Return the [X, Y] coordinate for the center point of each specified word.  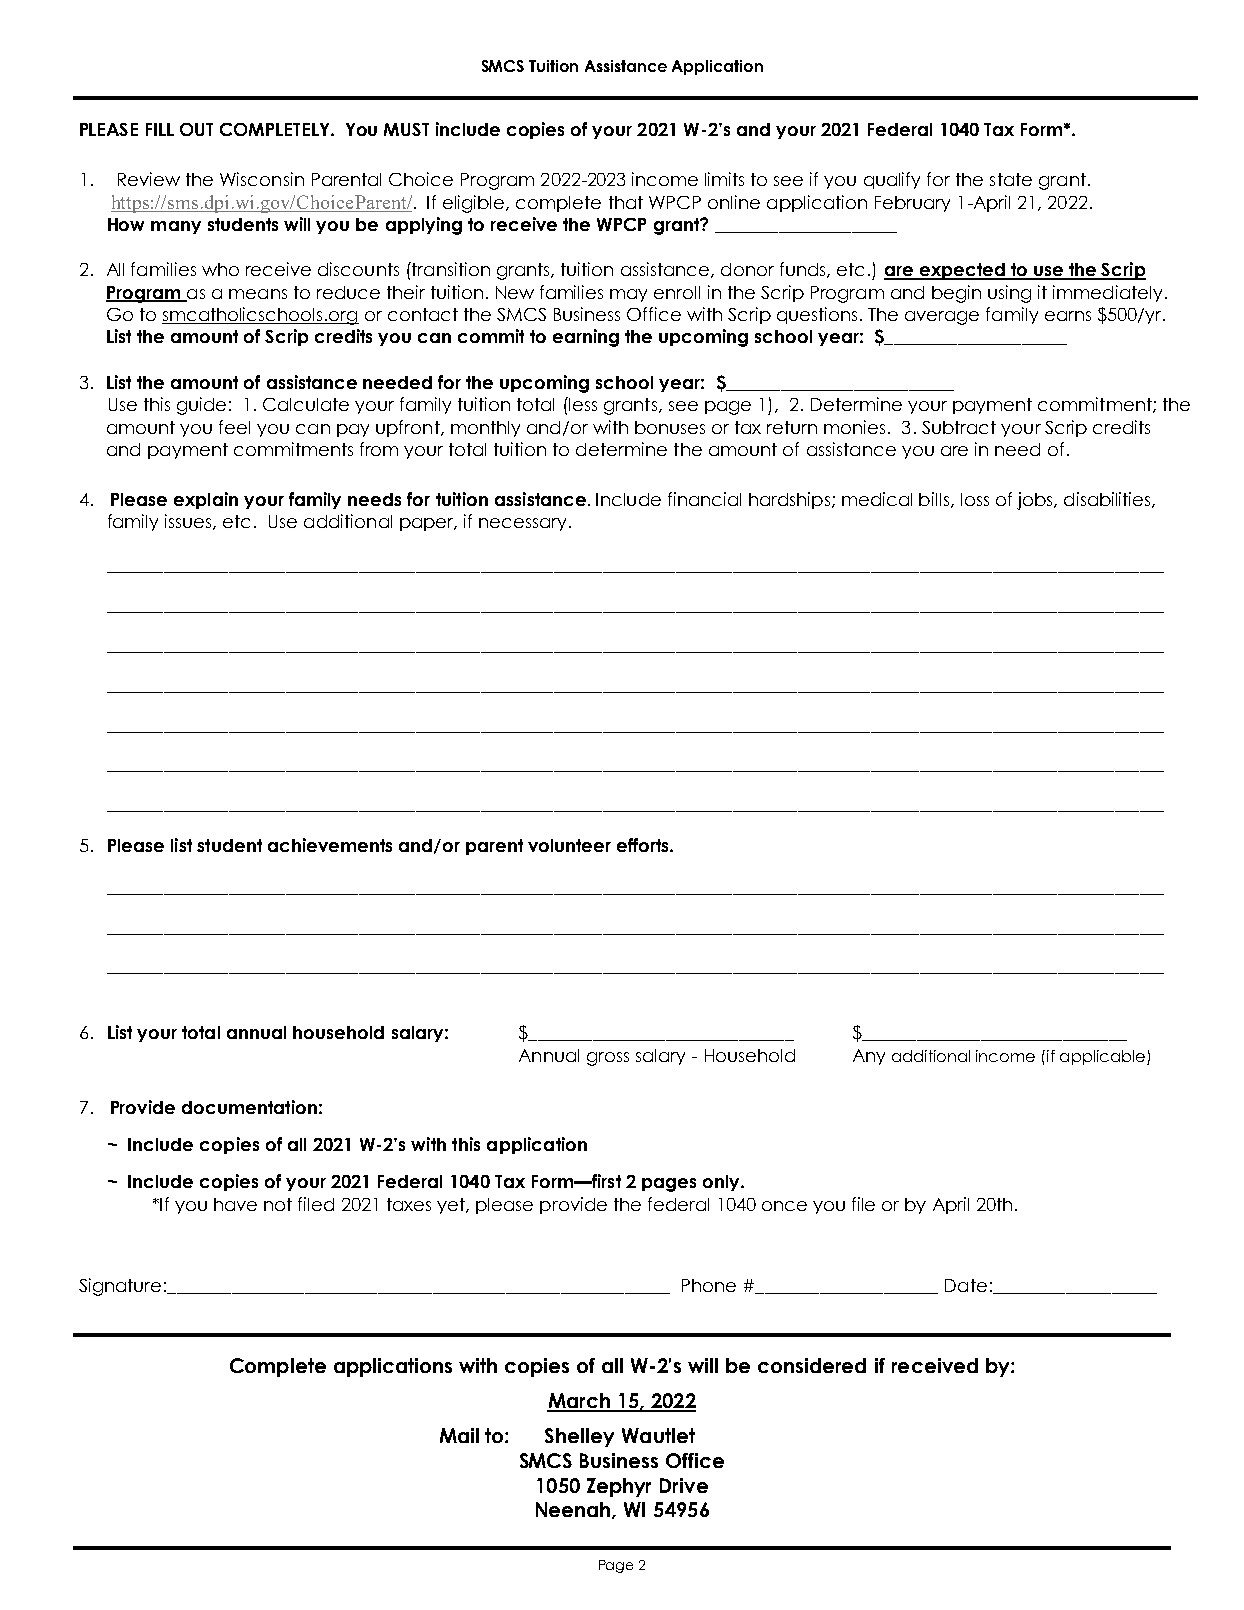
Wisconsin [262, 179]
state [1011, 179]
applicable [1102, 1057]
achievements [330, 845]
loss [975, 499]
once [784, 1206]
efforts [644, 845]
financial [704, 499]
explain [206, 500]
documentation [249, 1107]
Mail [459, 1435]
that [626, 202]
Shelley [579, 1437]
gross [608, 1059]
